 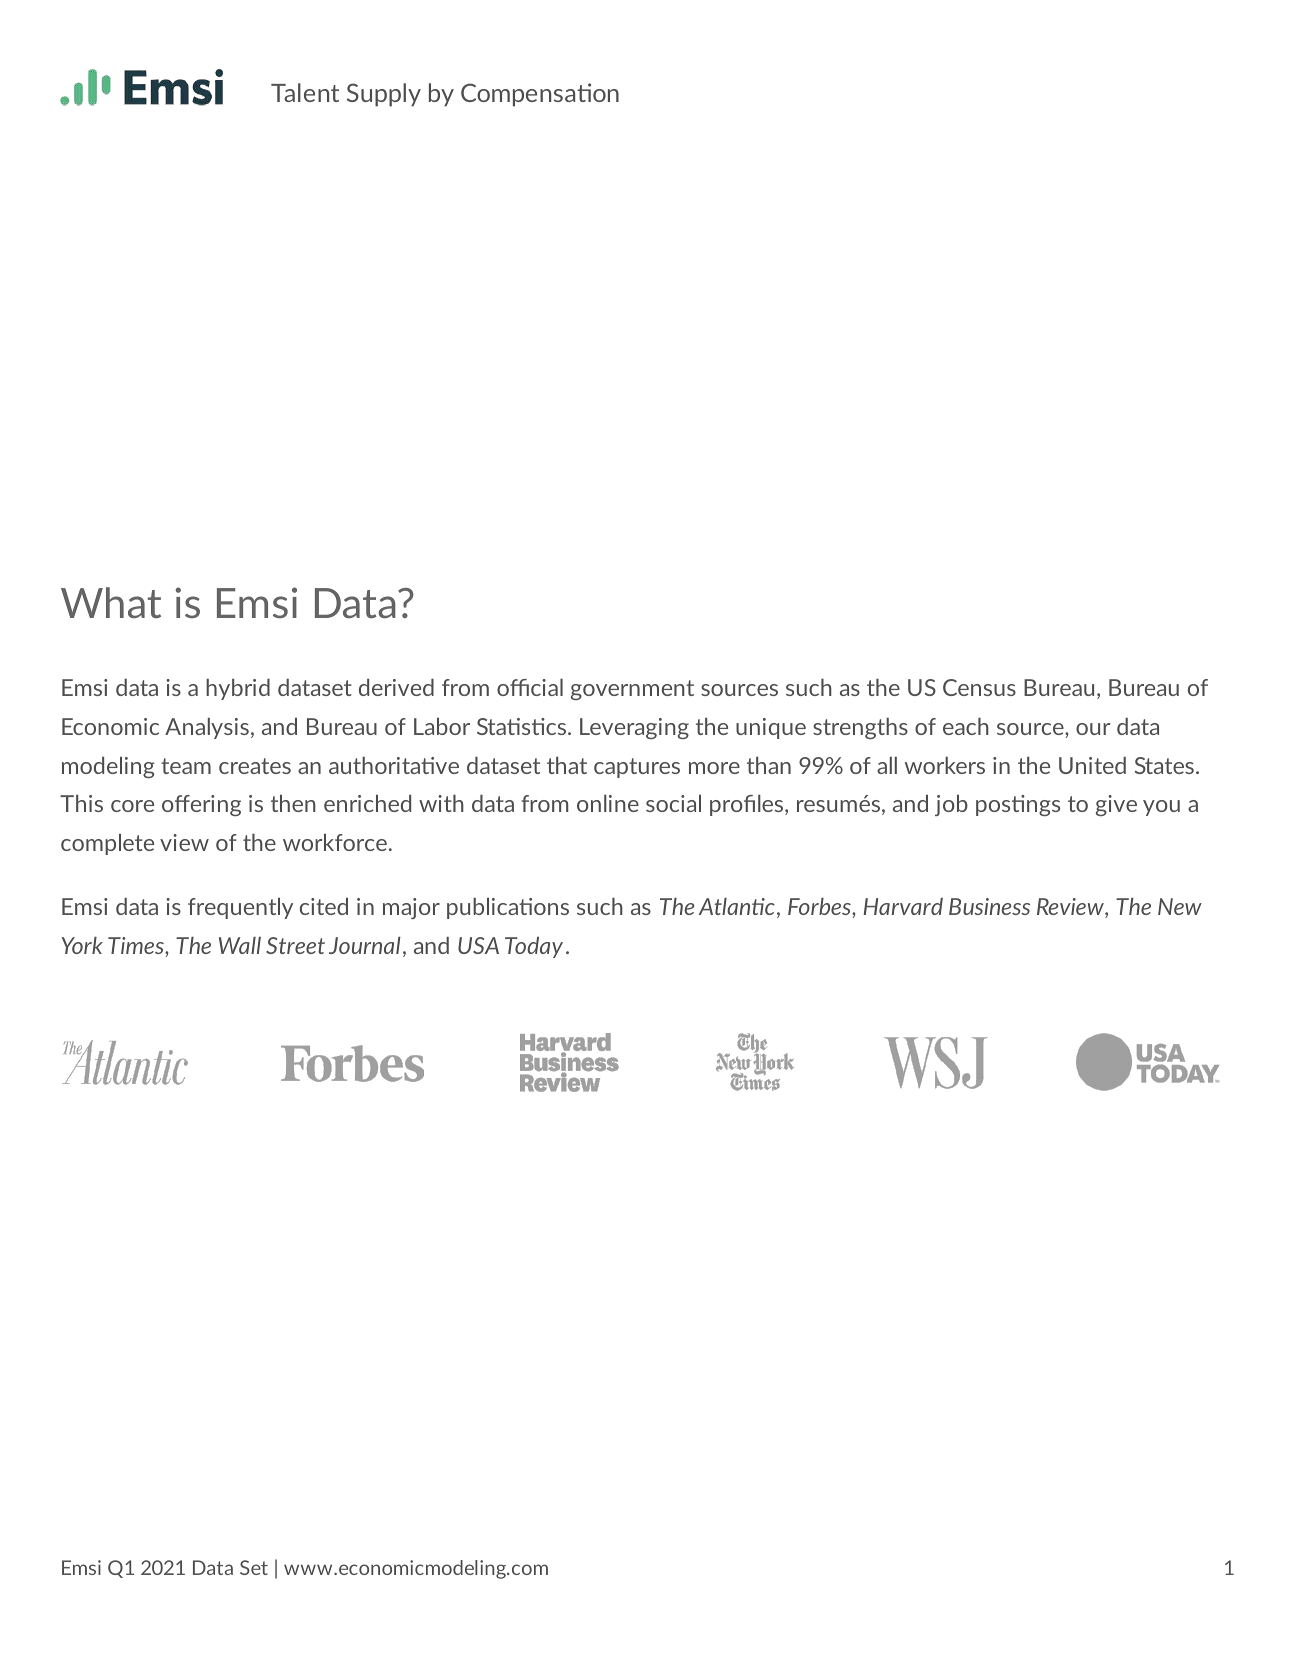 I want to click on each, so click(x=966, y=726).
